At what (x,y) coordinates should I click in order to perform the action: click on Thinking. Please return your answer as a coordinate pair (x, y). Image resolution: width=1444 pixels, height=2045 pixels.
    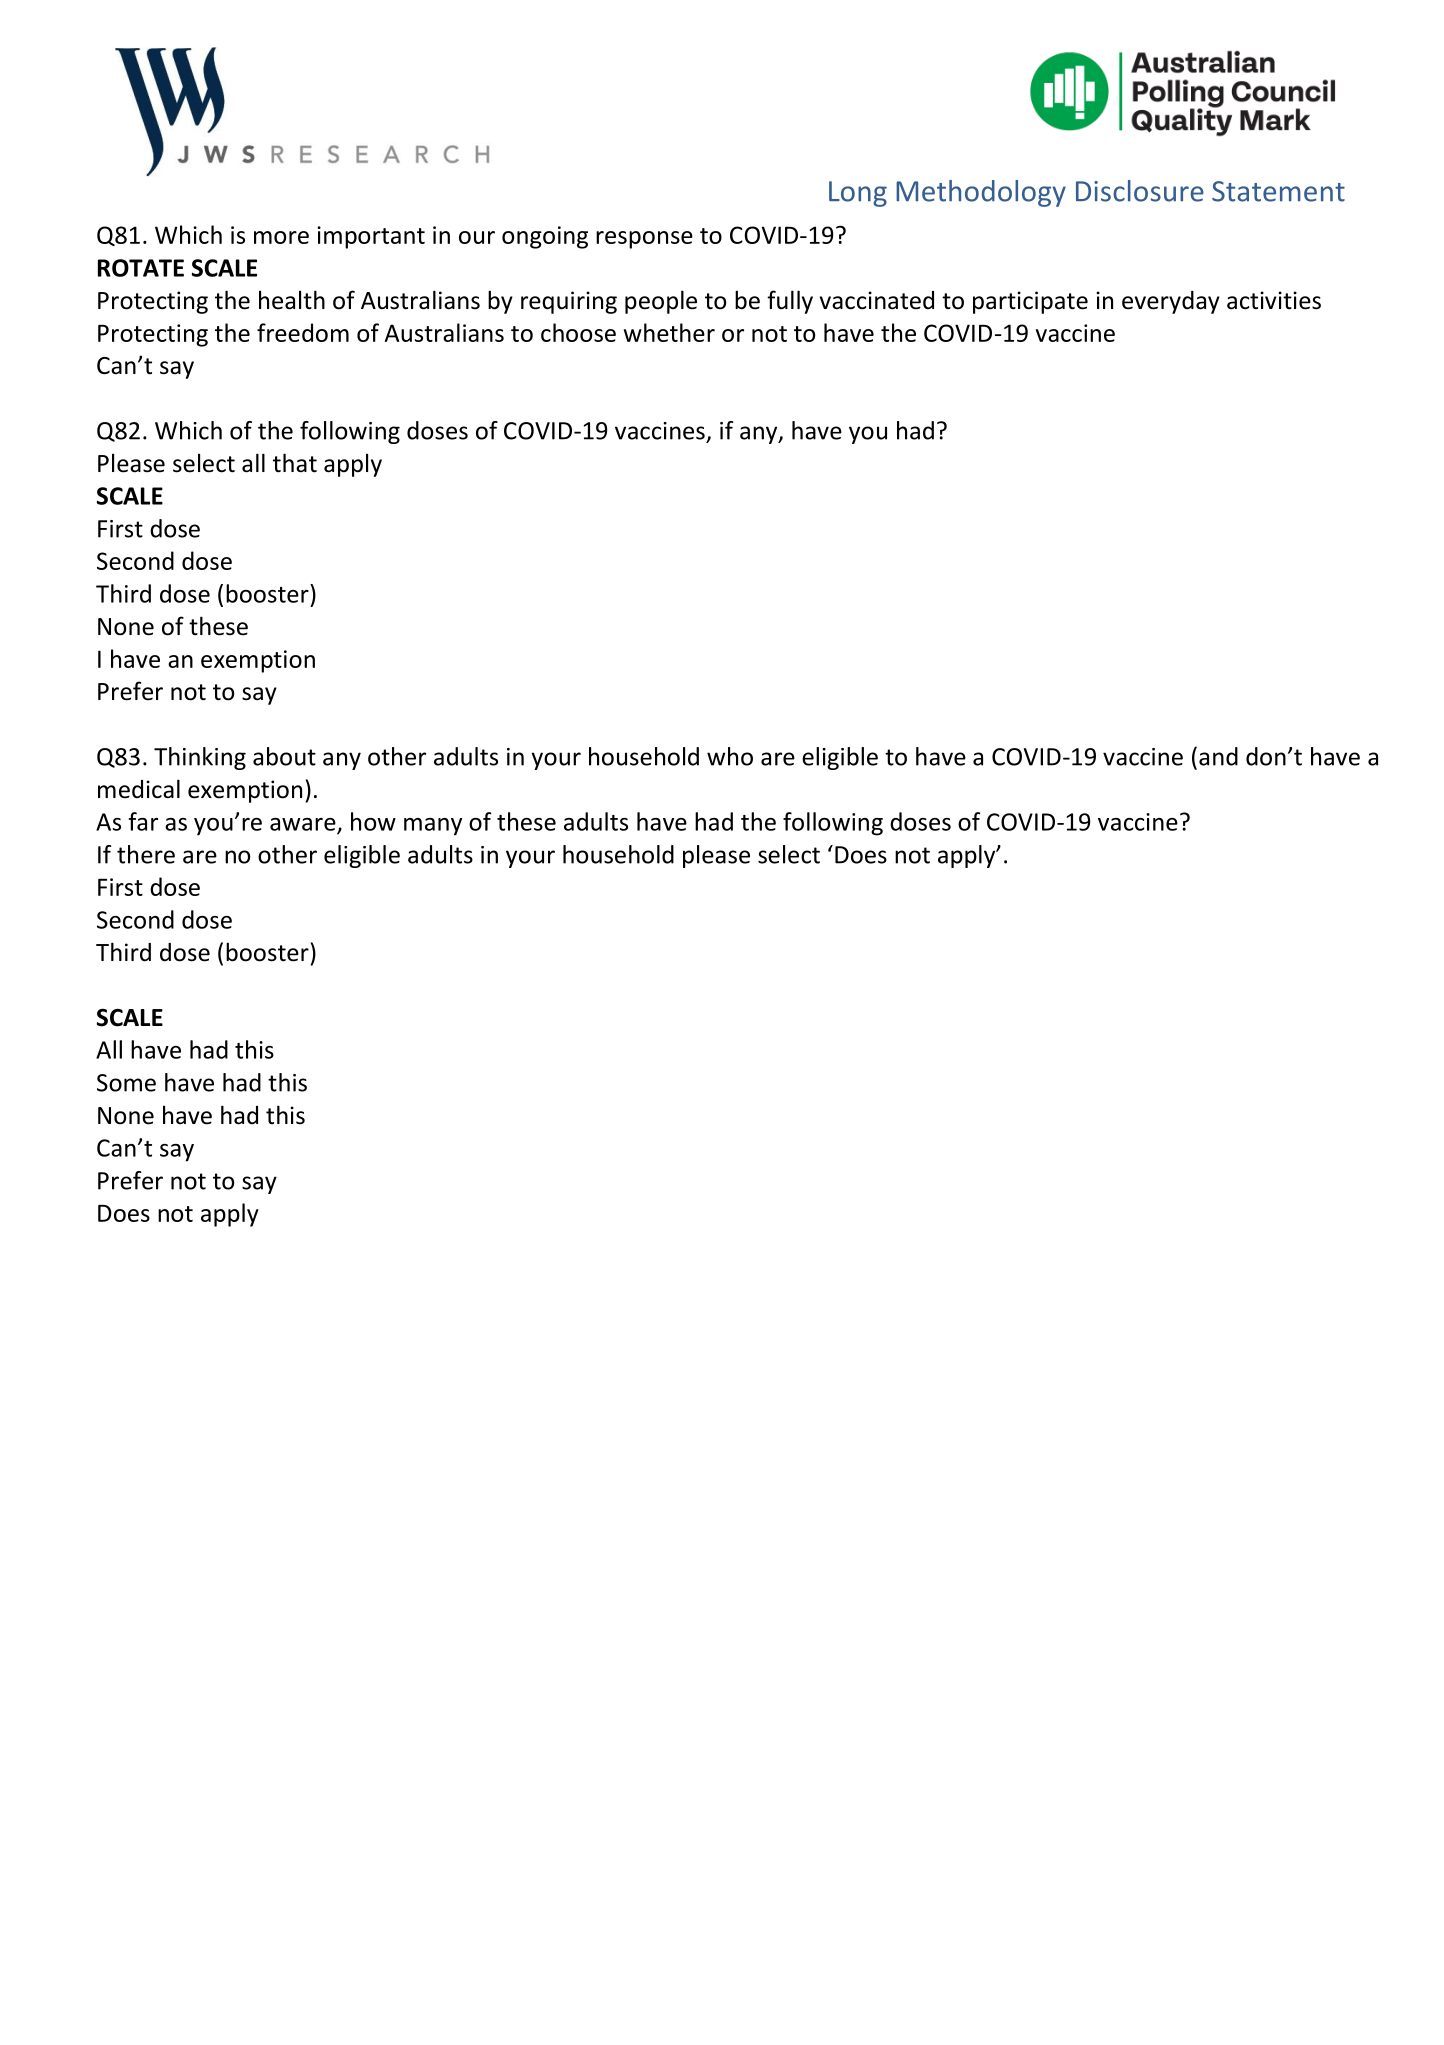
    Looking at the image, I should click on (200, 758).
